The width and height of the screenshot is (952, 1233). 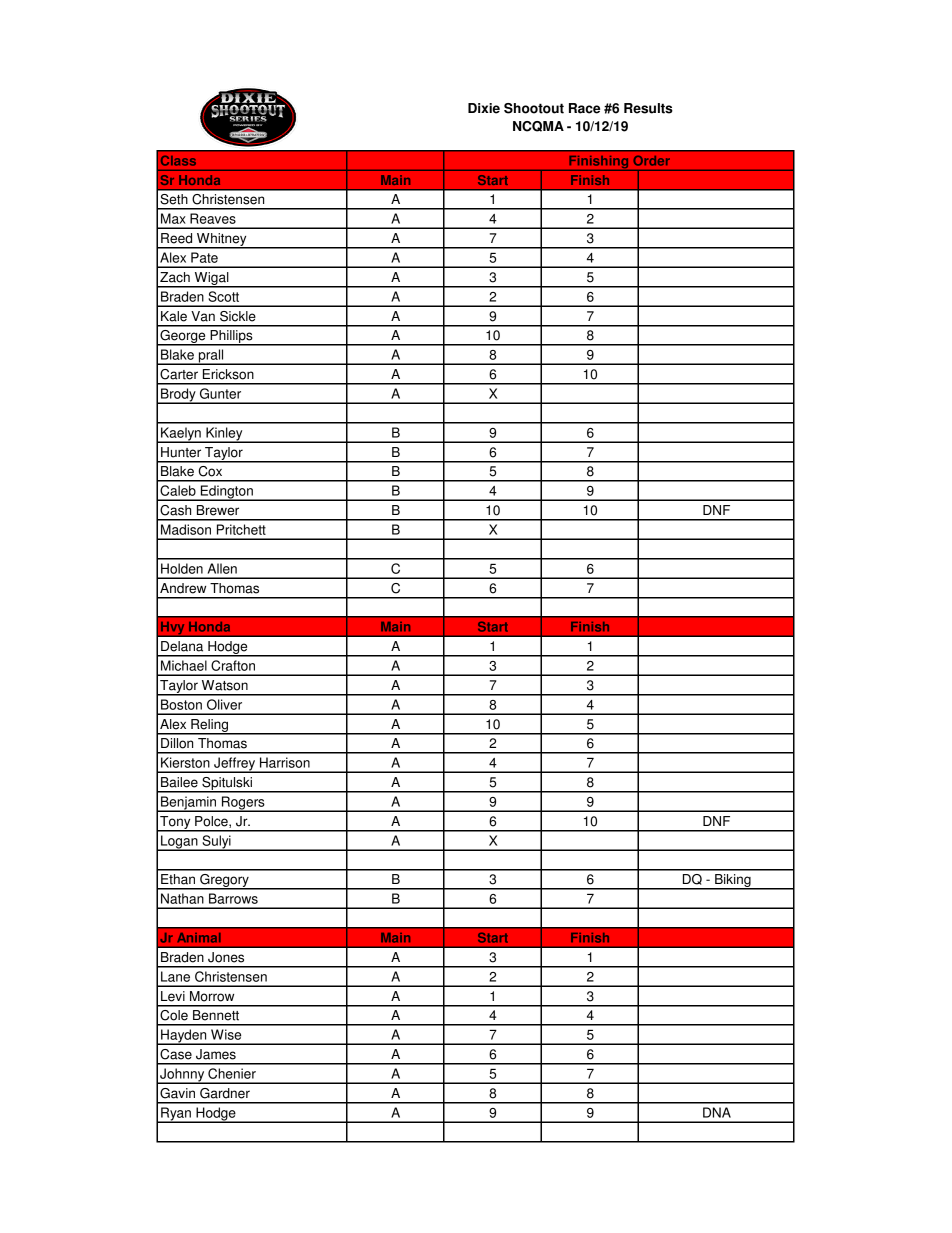 I want to click on Dixie, so click(x=484, y=108).
